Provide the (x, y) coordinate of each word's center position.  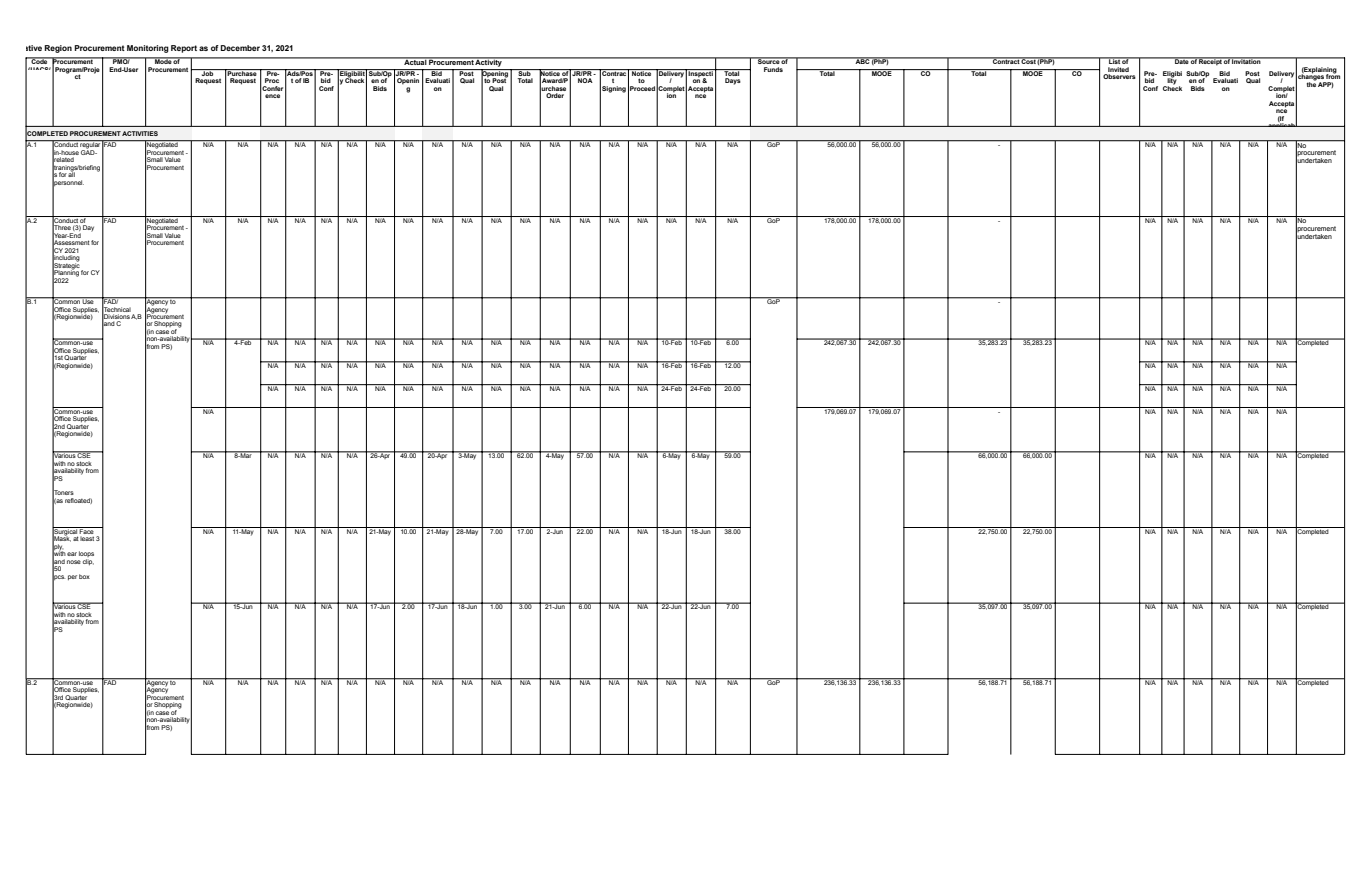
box (84, 576)
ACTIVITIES (140, 133)
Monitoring (148, 49)
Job (207, 72)
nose (74, 562)
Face (87, 530)
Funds (773, 69)
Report (184, 49)
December (240, 48)
